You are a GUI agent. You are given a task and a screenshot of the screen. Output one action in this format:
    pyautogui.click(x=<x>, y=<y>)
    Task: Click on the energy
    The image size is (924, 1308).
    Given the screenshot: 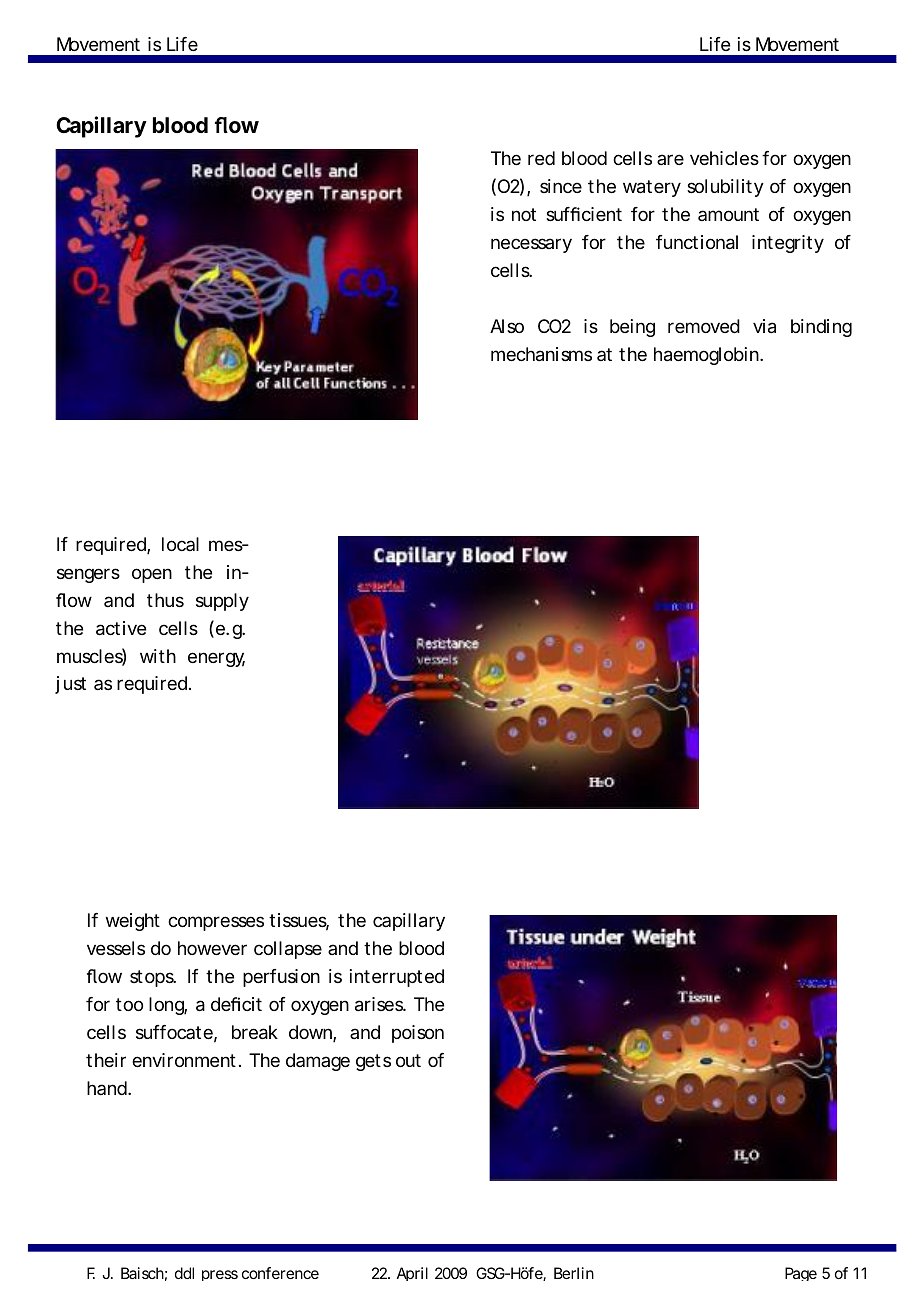 What is the action you would take?
    pyautogui.click(x=216, y=659)
